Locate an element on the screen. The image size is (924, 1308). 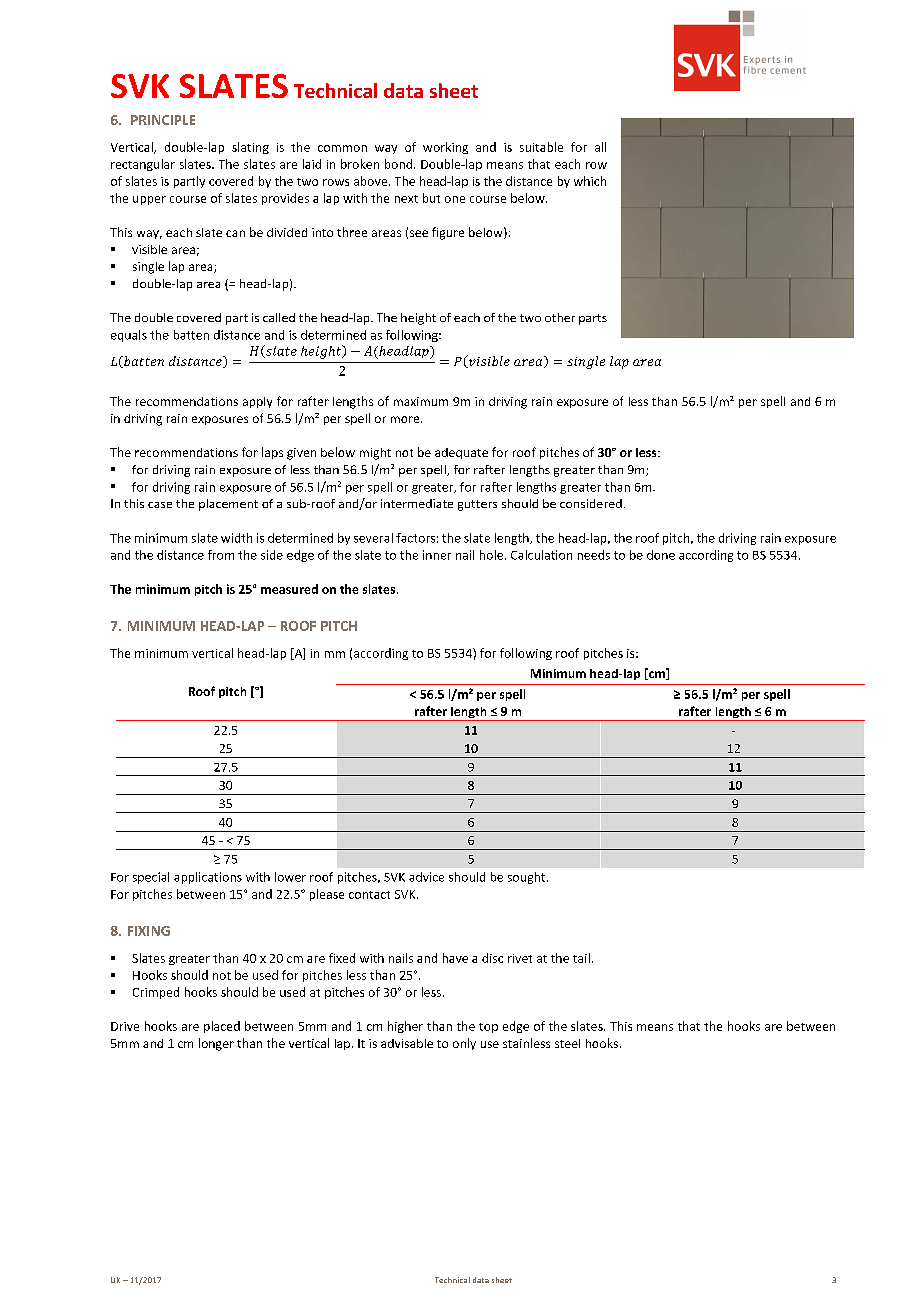
which is located at coordinates (590, 181).
